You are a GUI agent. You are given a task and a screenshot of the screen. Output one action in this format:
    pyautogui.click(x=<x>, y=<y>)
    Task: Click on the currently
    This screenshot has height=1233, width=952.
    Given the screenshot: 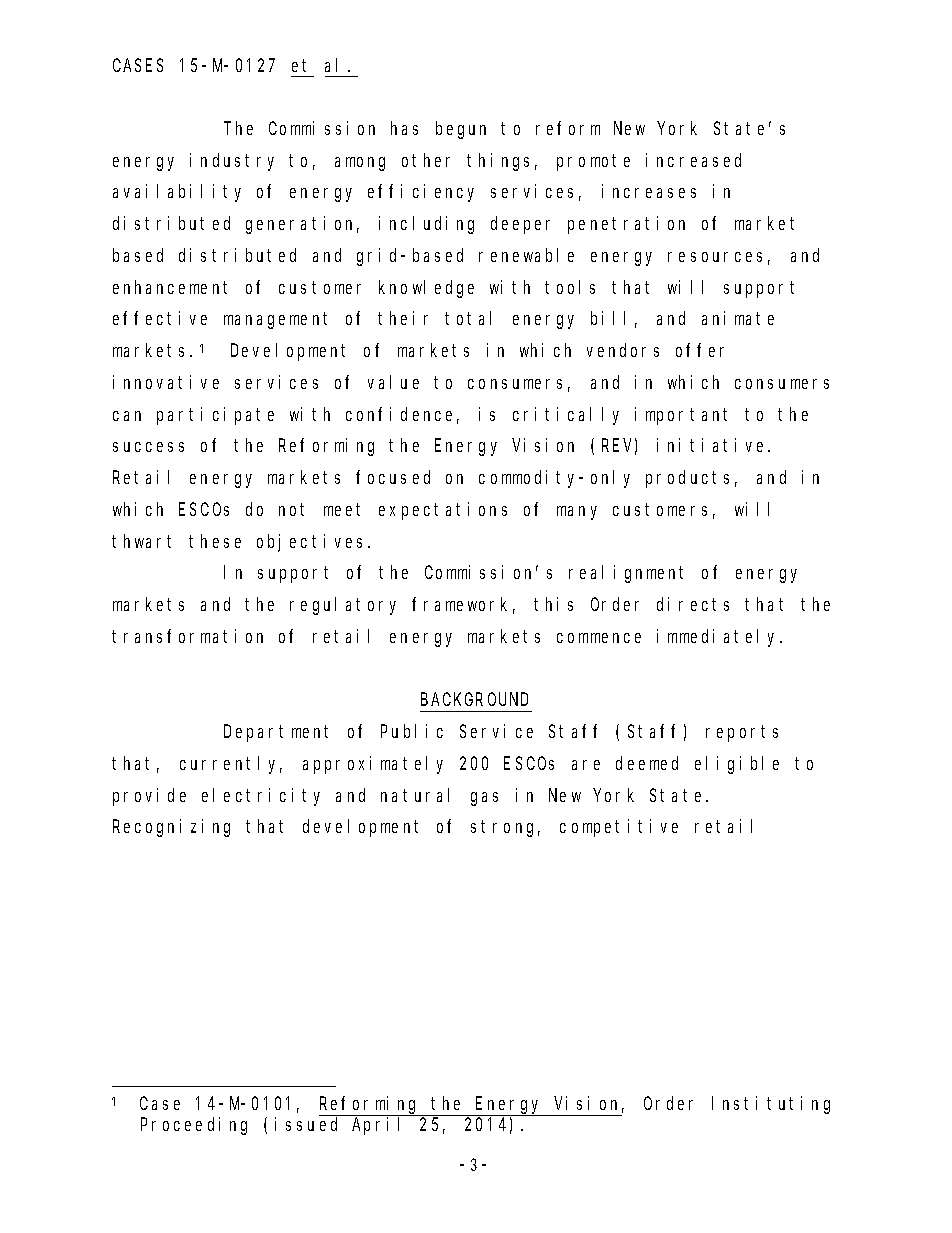 What is the action you would take?
    pyautogui.click(x=231, y=765)
